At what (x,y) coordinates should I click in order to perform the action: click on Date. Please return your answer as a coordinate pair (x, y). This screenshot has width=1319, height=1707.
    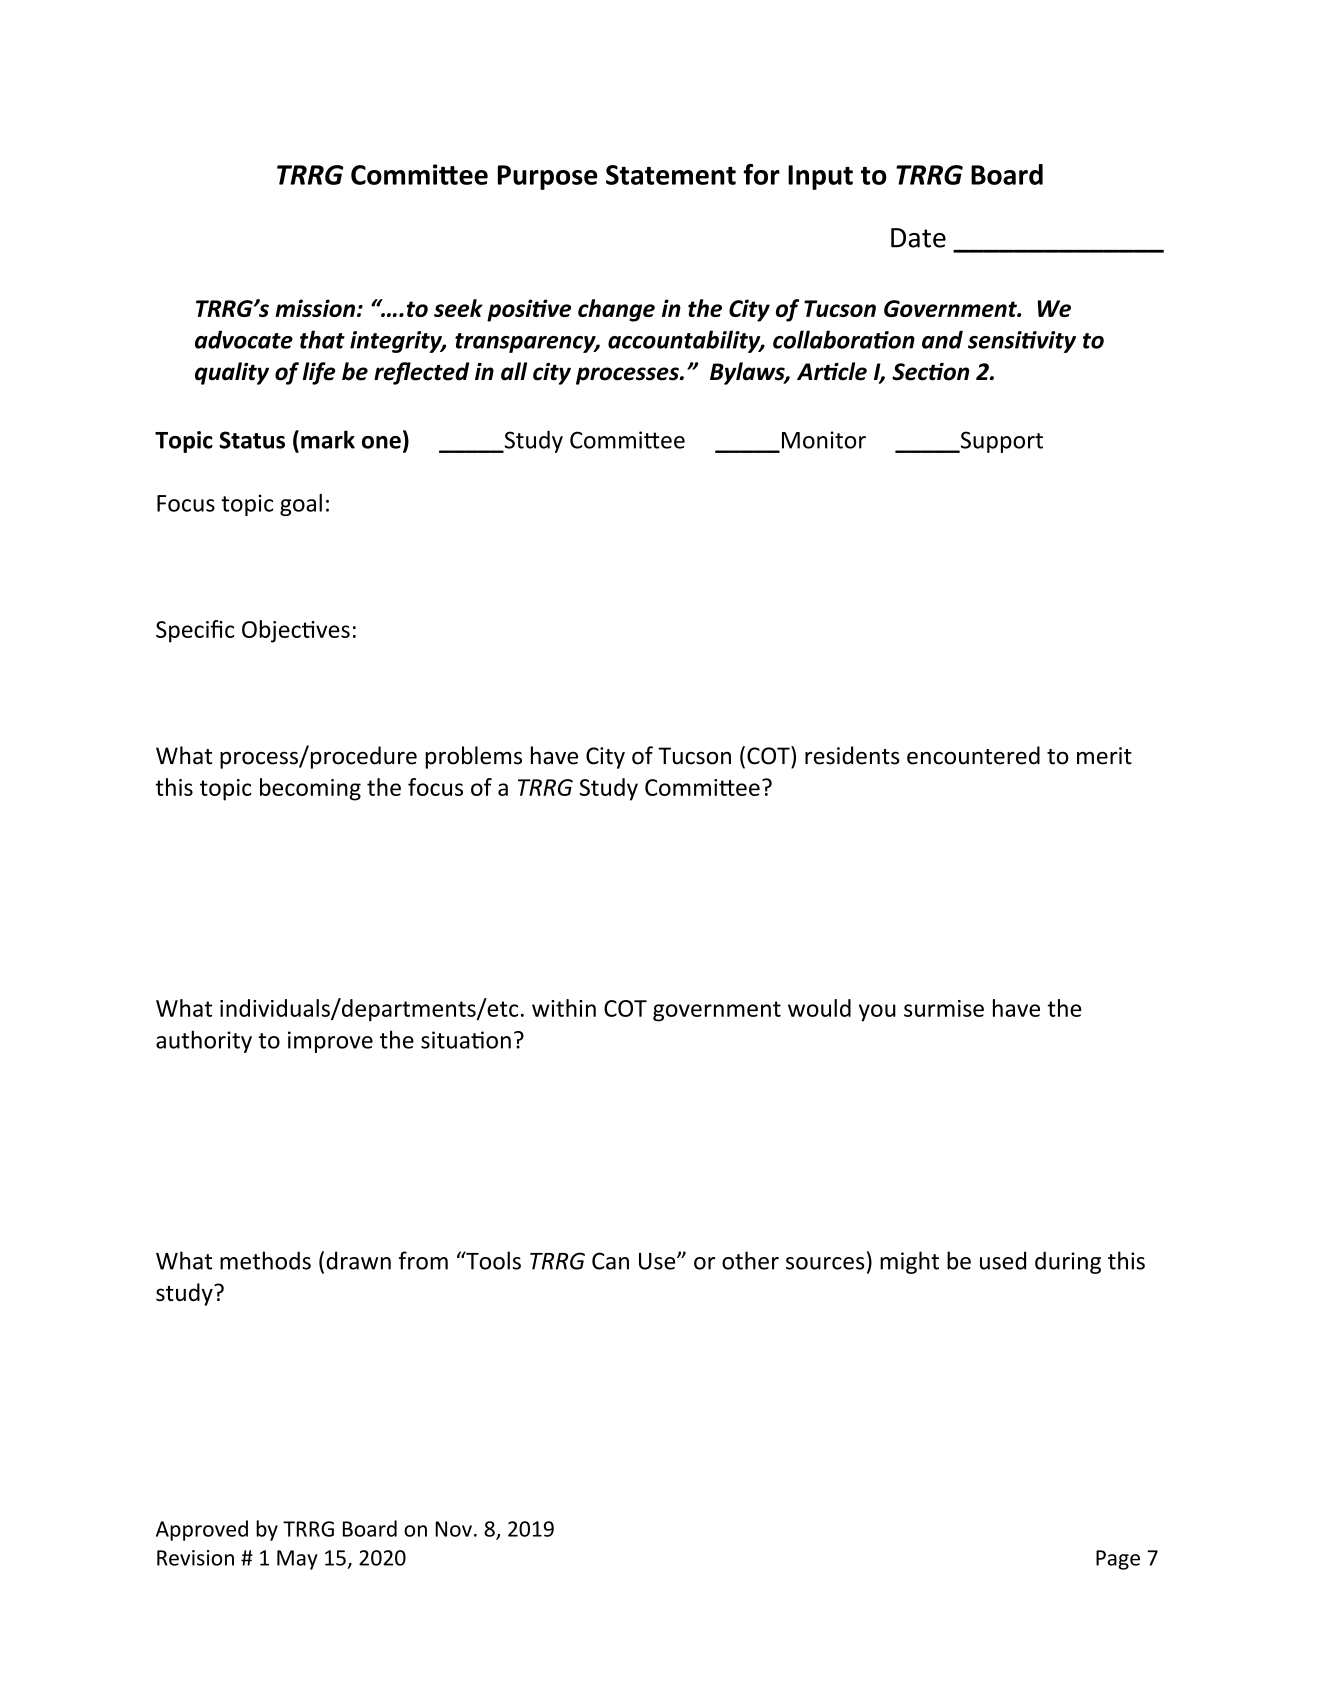
    Looking at the image, I should click on (918, 238).
